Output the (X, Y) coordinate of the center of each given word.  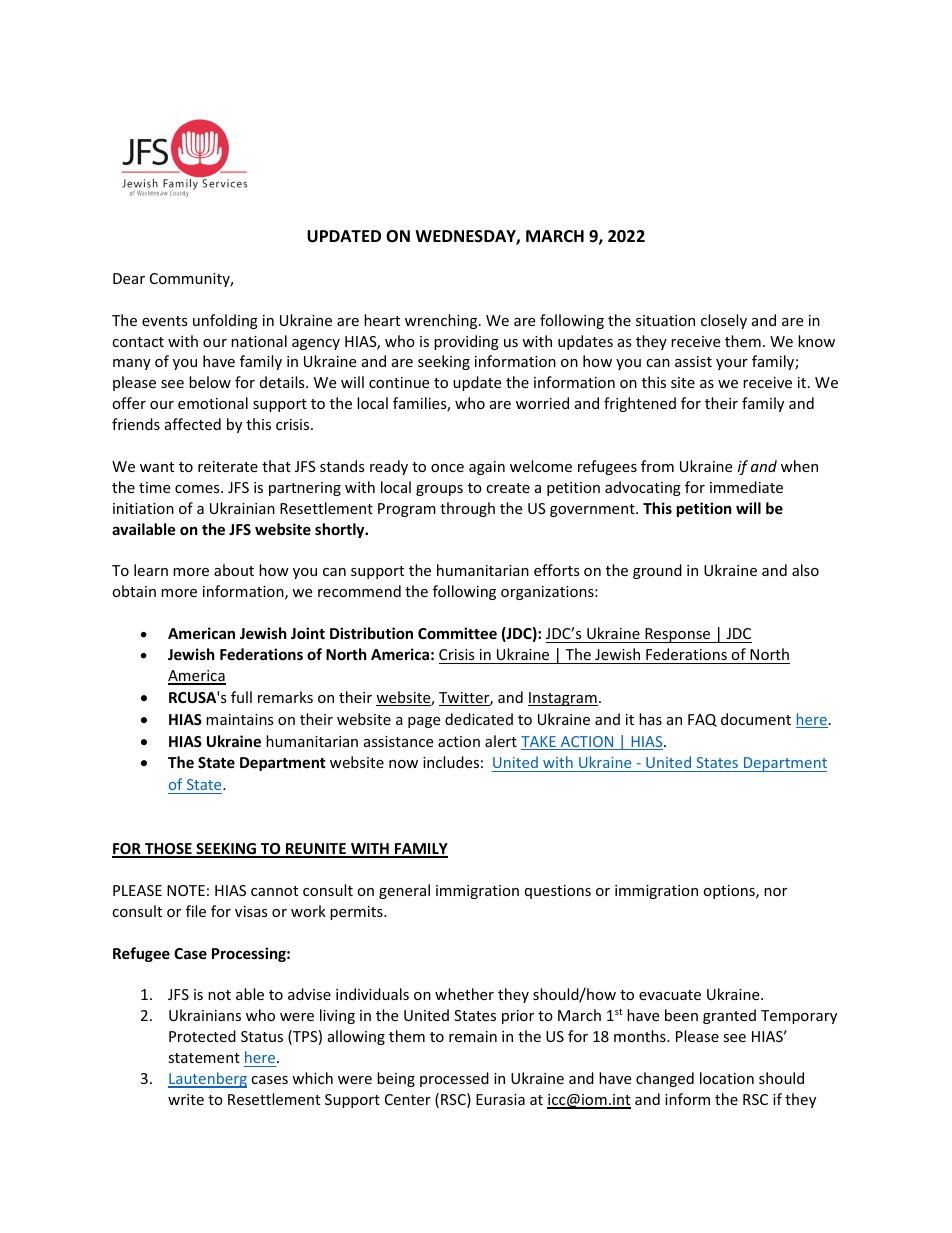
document (756, 719)
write (186, 1099)
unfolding (225, 321)
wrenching (442, 321)
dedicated (479, 719)
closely (724, 321)
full (241, 697)
